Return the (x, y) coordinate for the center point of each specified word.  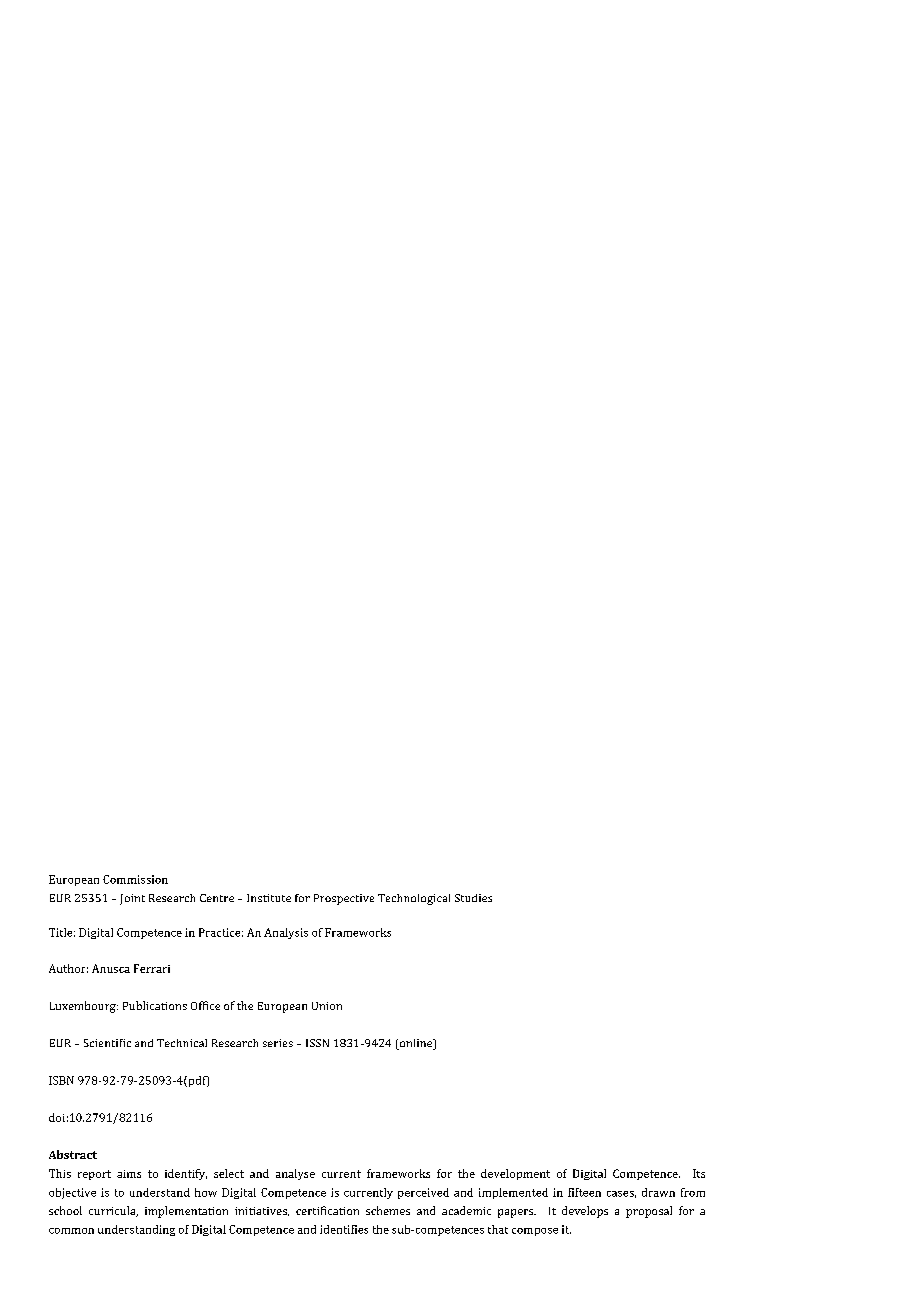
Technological (414, 899)
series (278, 1043)
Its (699, 1173)
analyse (295, 1174)
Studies (473, 898)
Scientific (107, 1043)
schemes (388, 1210)
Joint (132, 899)
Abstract (73, 1154)
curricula (113, 1211)
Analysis (286, 933)
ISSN (317, 1043)
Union (327, 1006)
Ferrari (152, 968)
